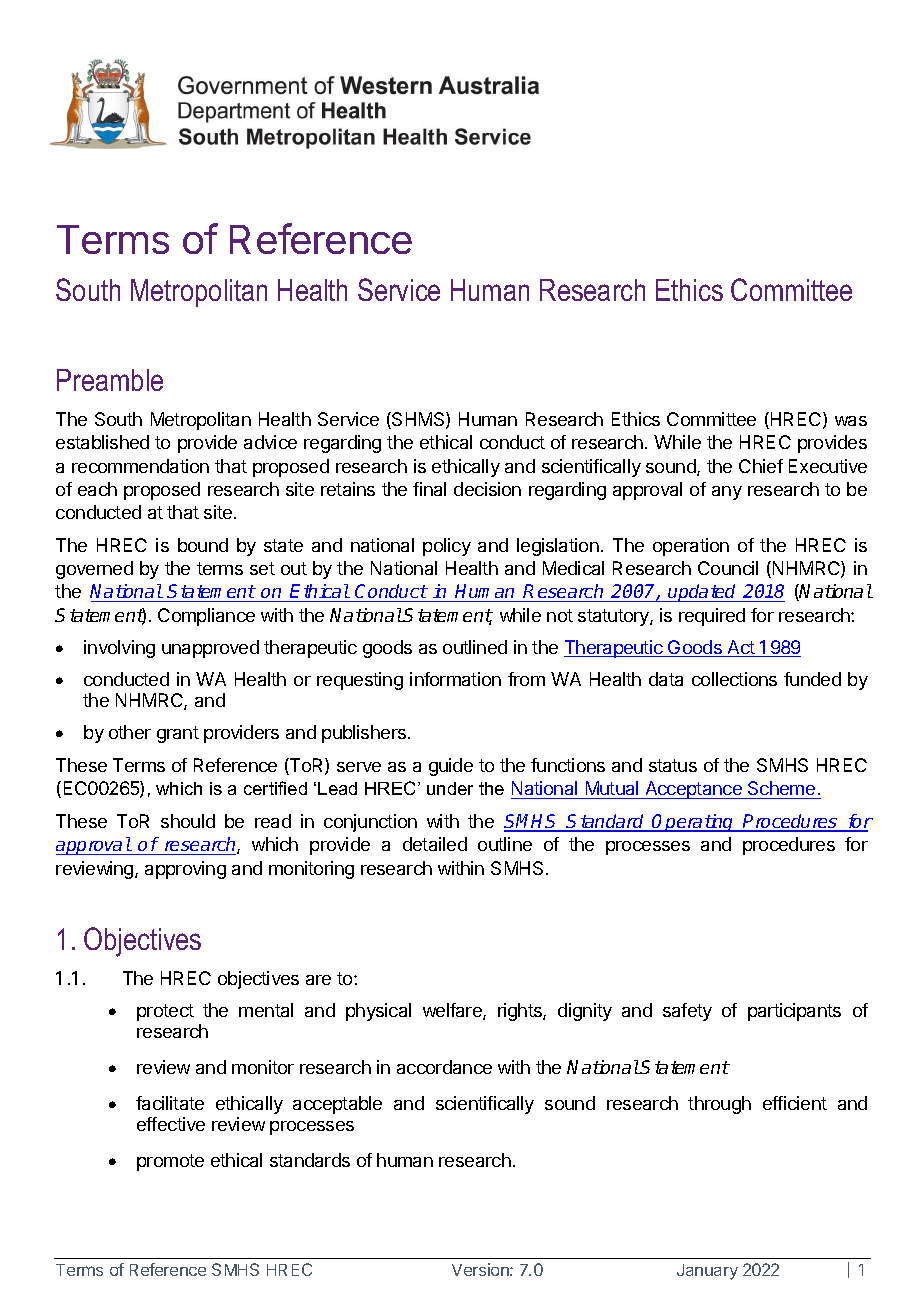 Image resolution: width=924 pixels, height=1308 pixels. Describe the element at coordinates (203, 545) in the screenshot. I see `bound` at that location.
